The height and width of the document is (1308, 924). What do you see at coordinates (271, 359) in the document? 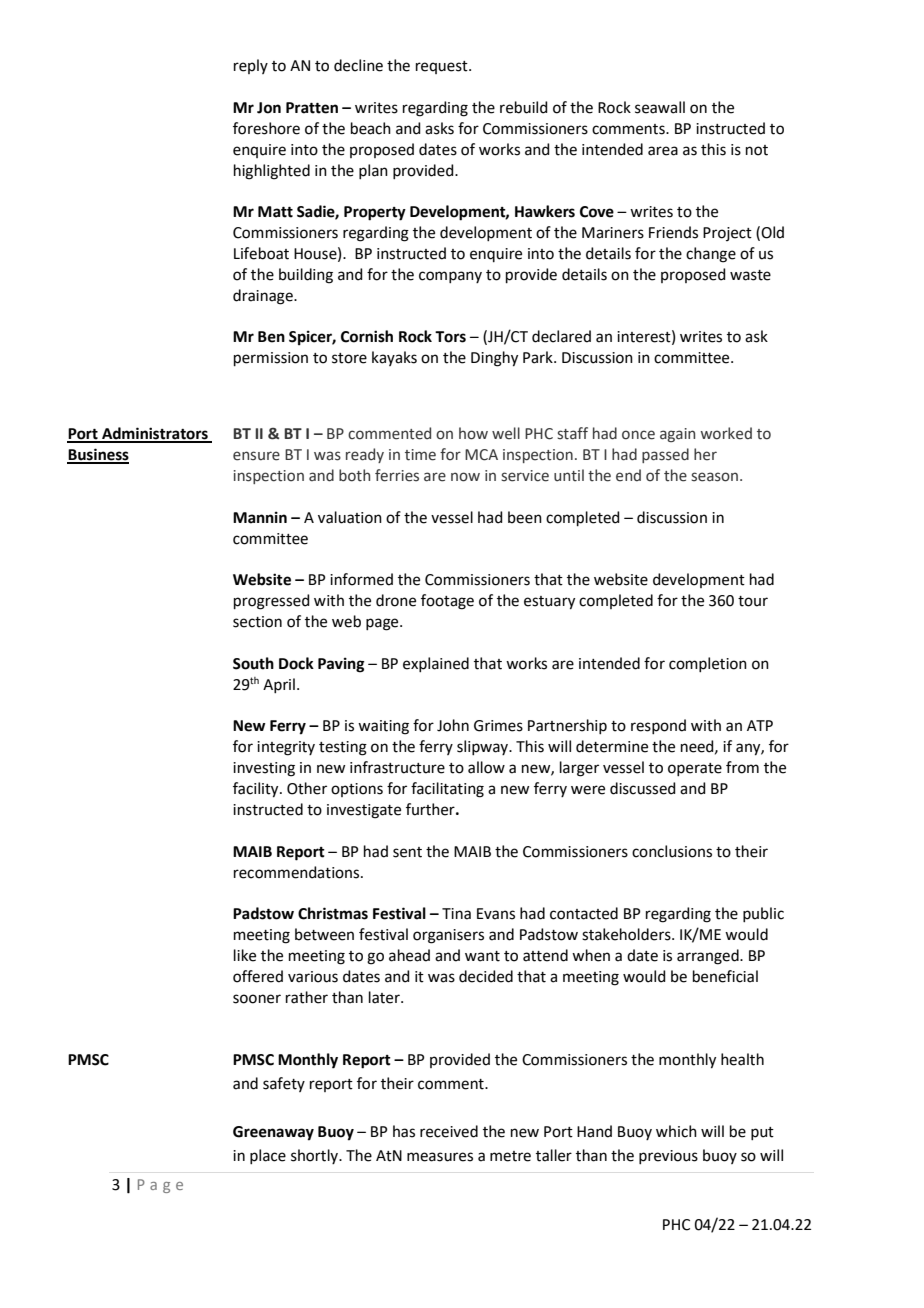
I see `permission` at bounding box center [271, 359].
